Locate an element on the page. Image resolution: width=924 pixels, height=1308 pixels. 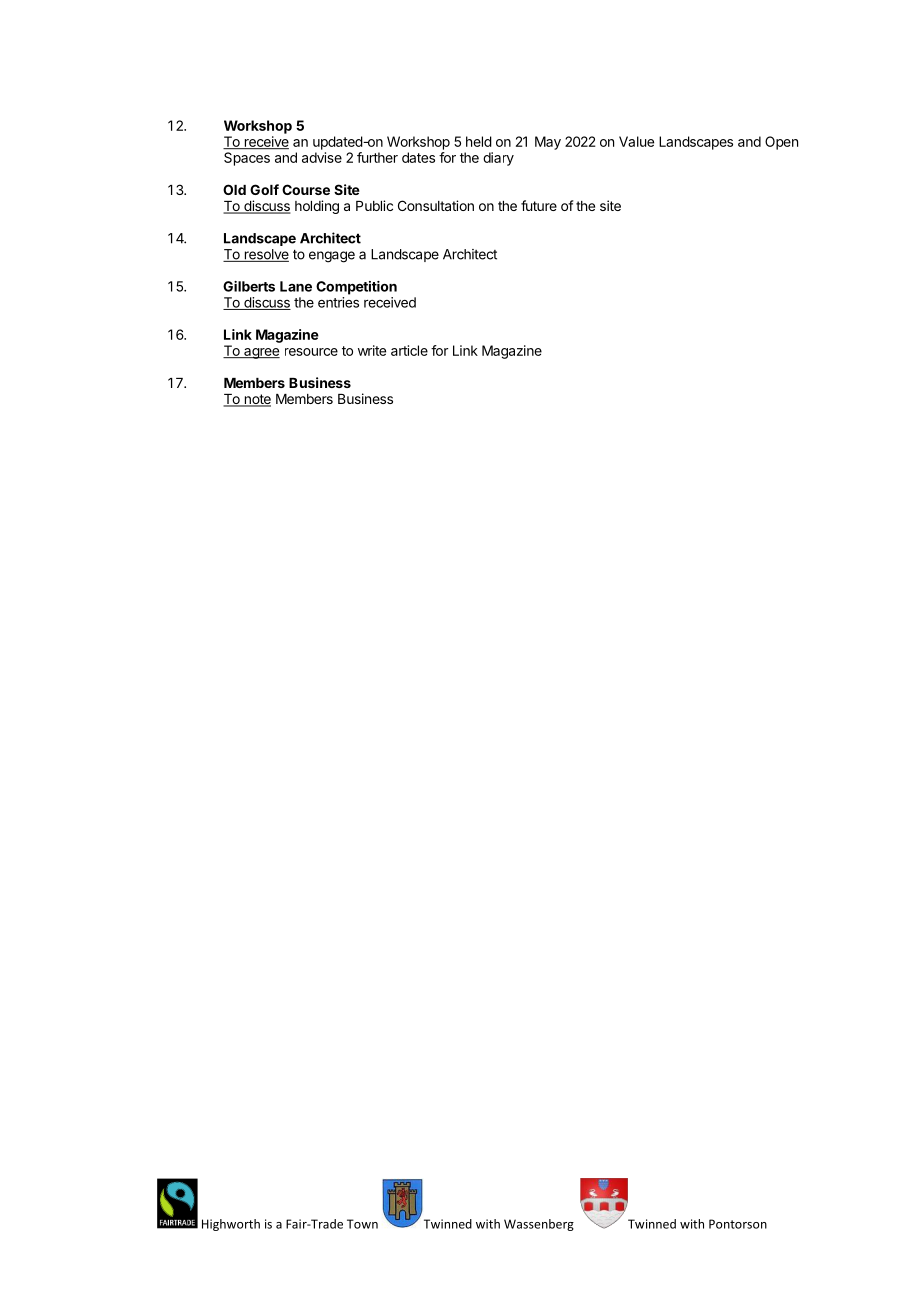
future is located at coordinates (539, 205).
